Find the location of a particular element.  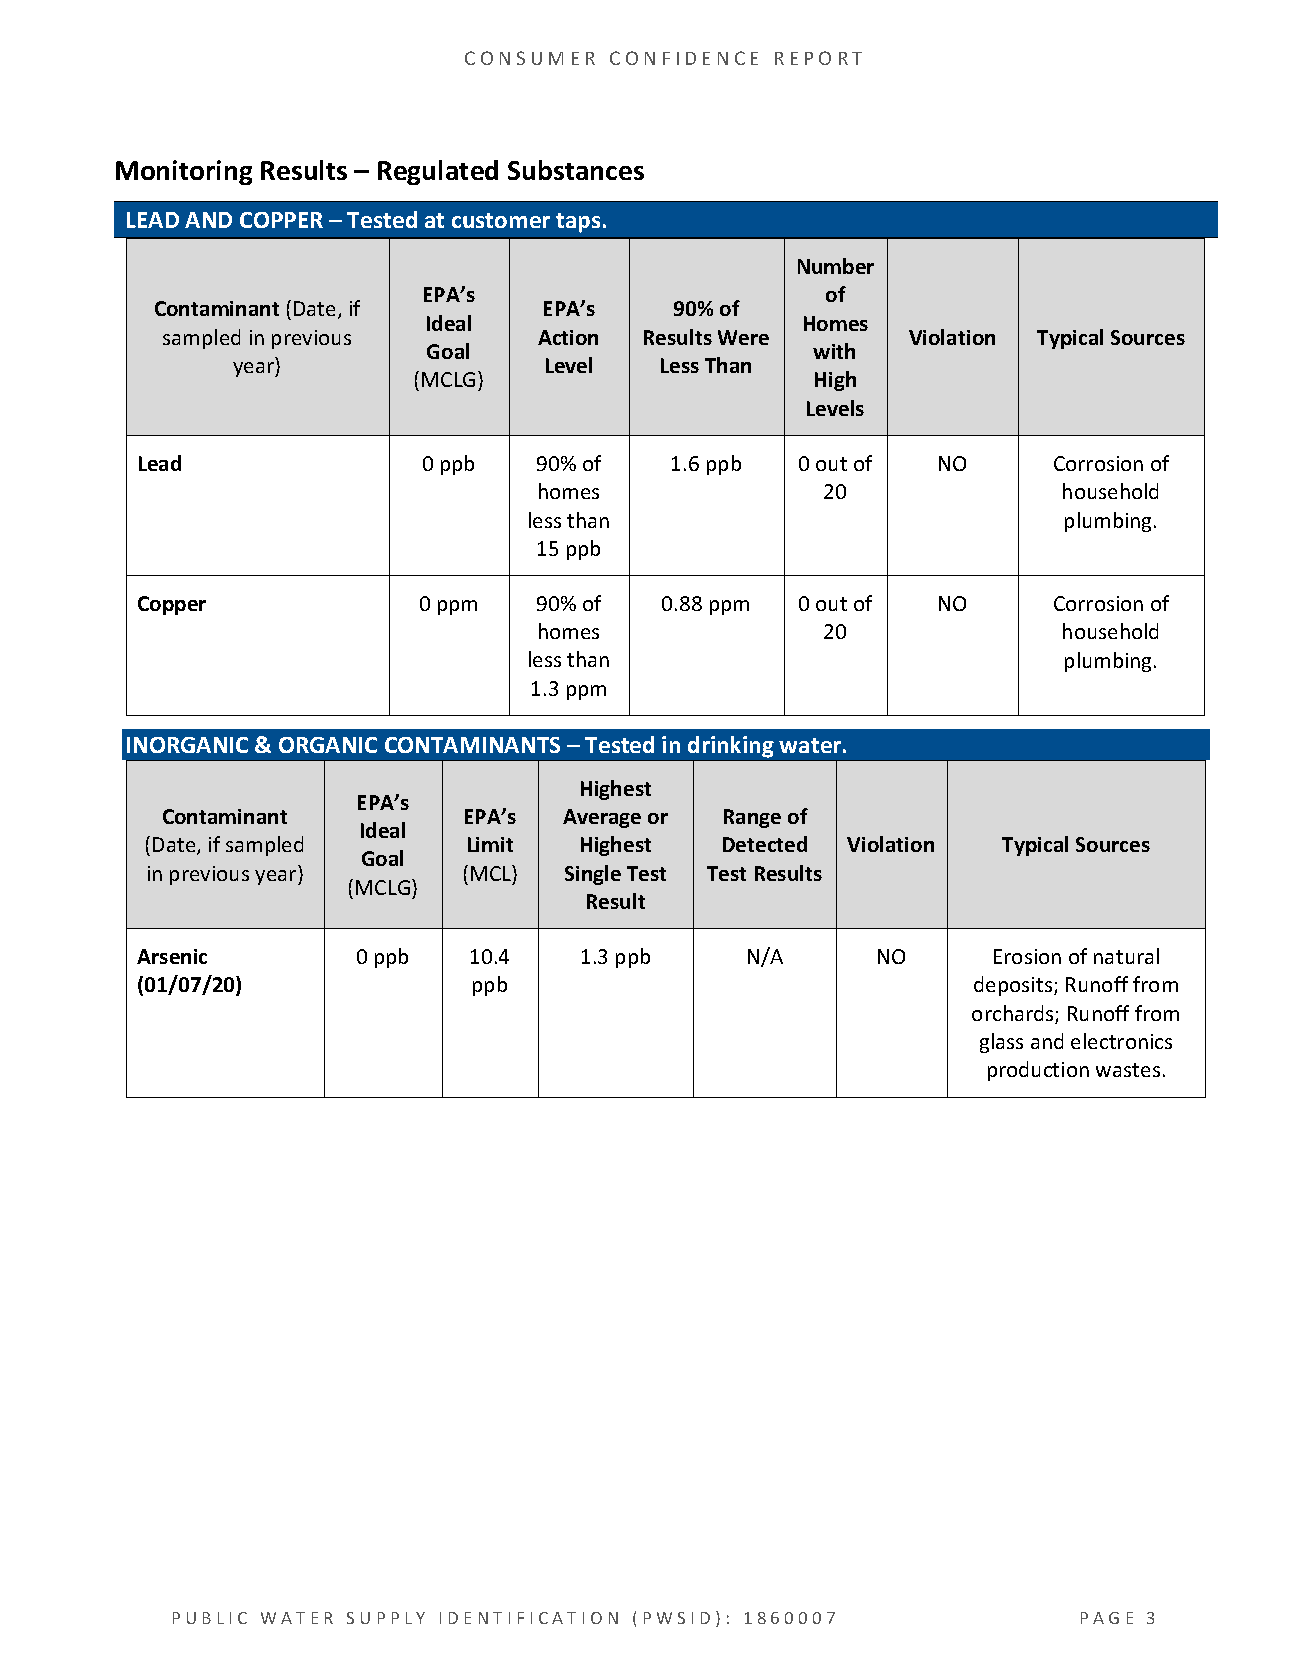

PUBLIC is located at coordinates (210, 1618).
